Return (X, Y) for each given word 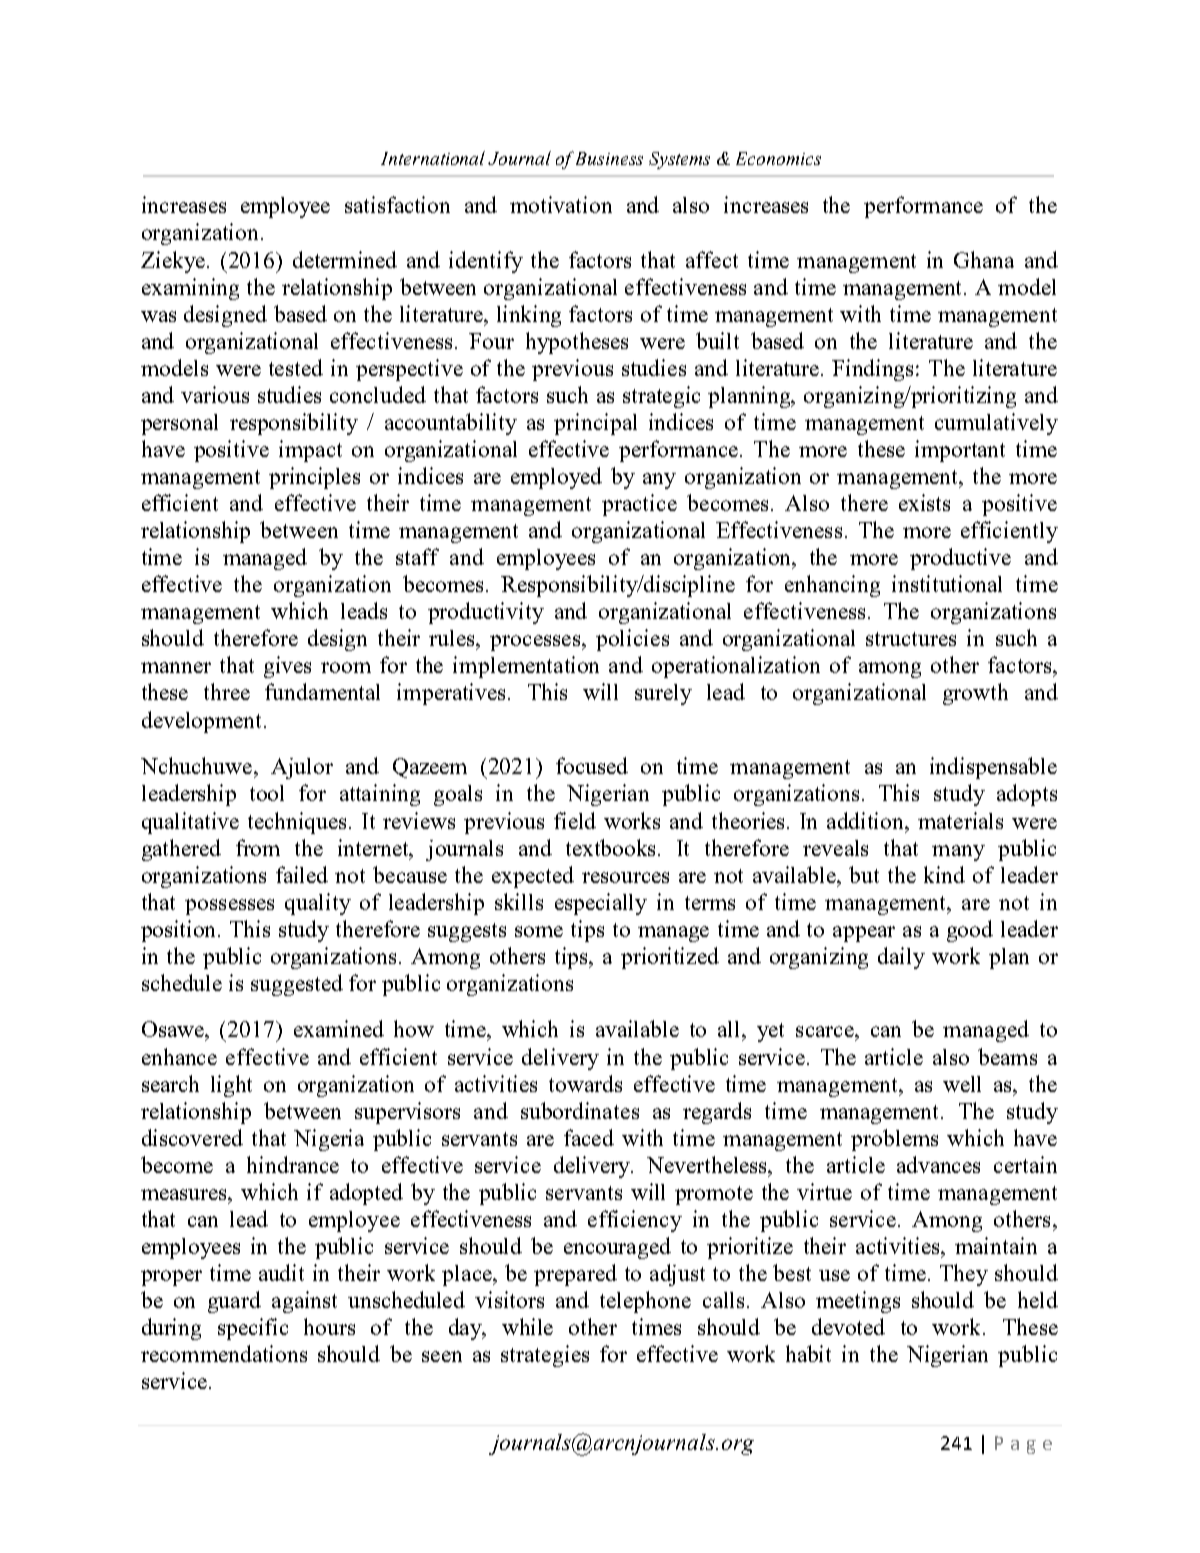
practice (639, 505)
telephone (645, 1302)
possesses (229, 907)
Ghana (984, 259)
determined (345, 259)
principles (314, 478)
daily (901, 958)
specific (253, 1329)
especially (601, 904)
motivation (561, 204)
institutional (947, 583)
